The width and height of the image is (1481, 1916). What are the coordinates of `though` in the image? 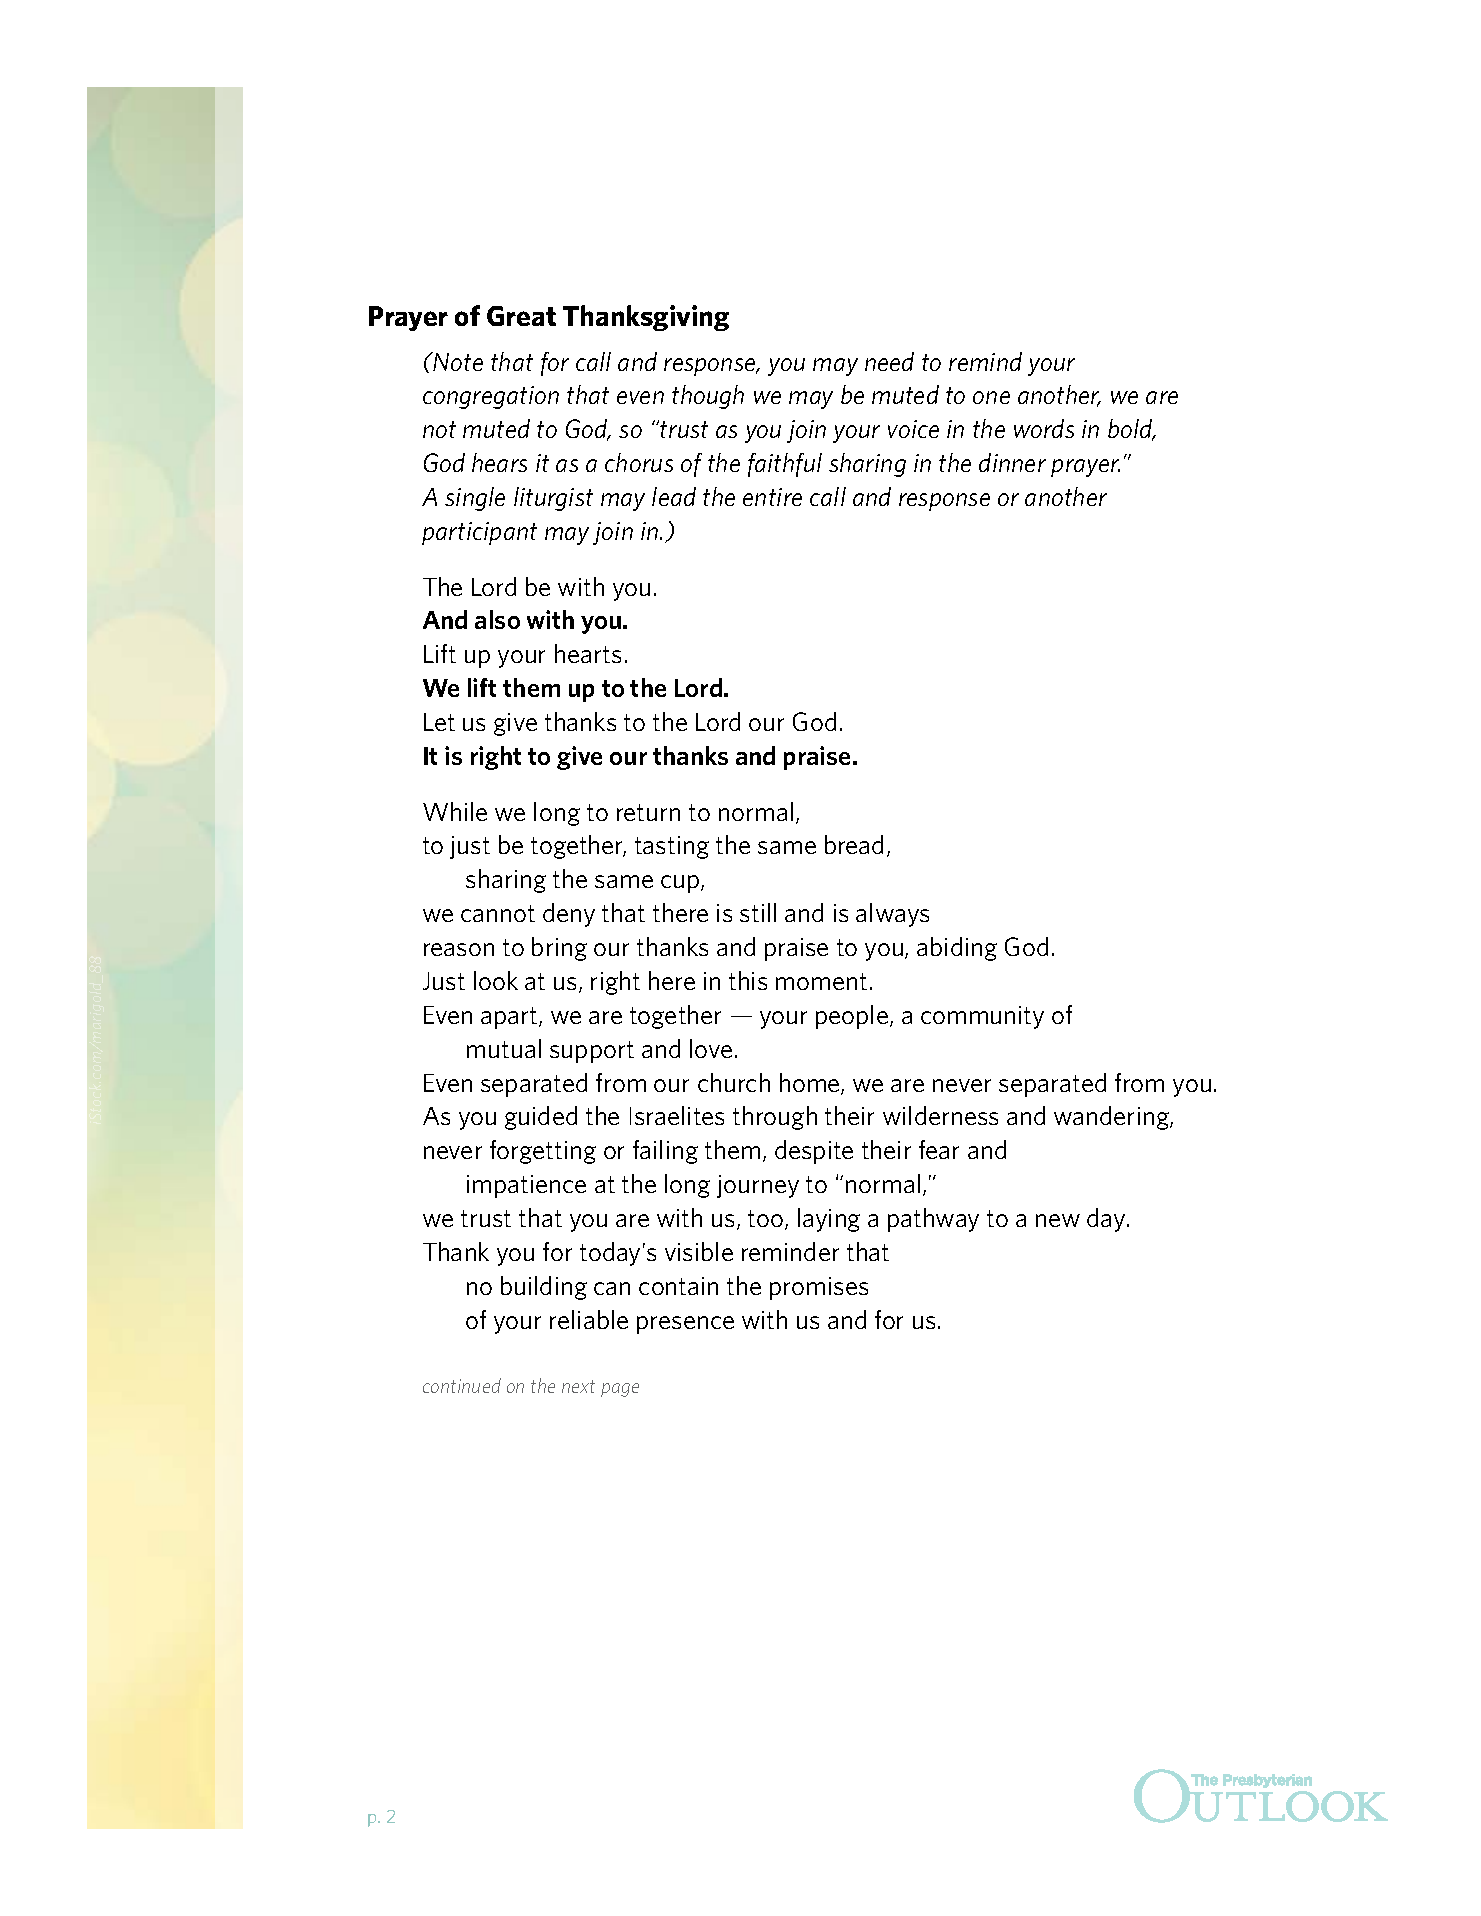 It's located at (708, 397).
